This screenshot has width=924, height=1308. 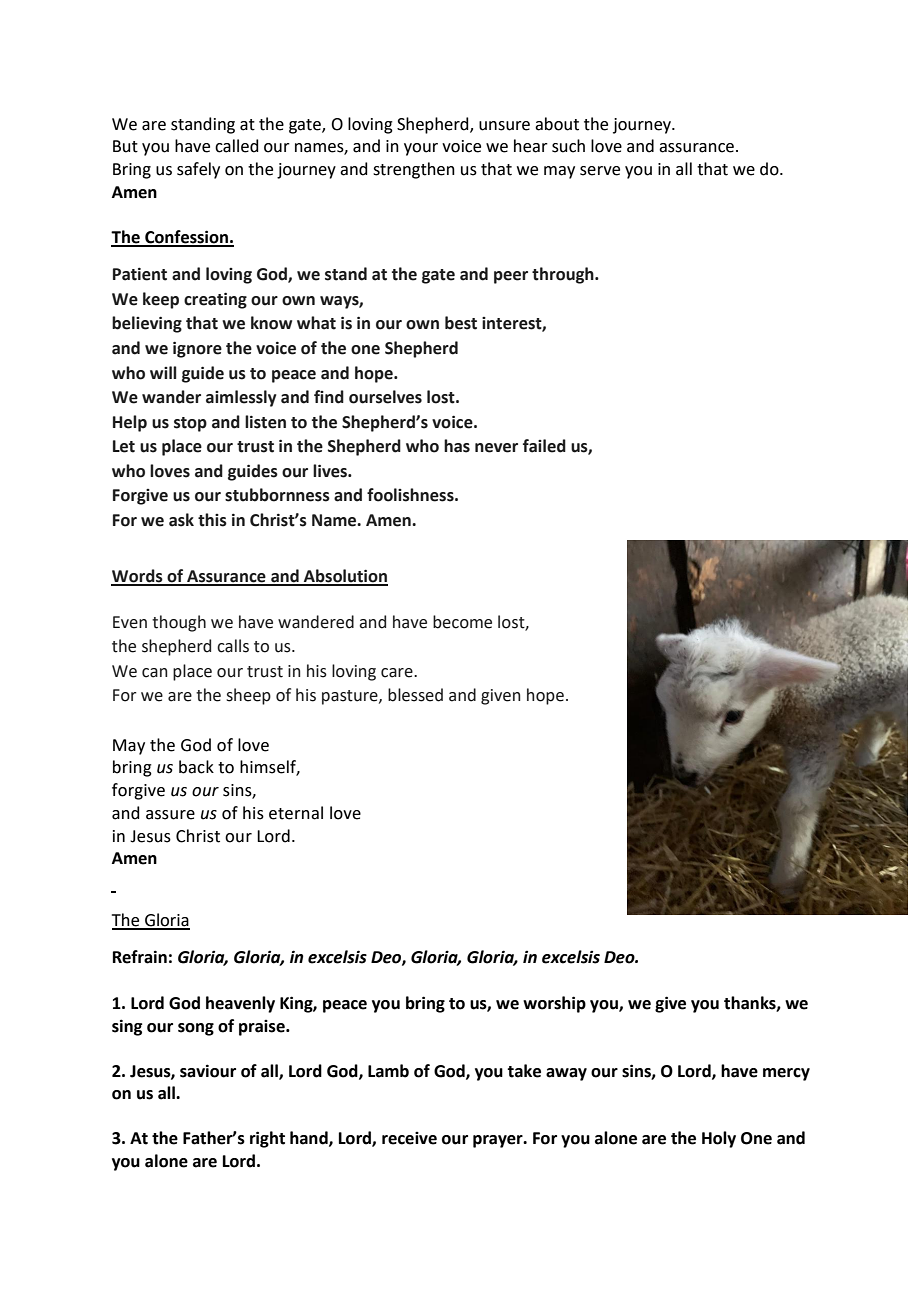 What do you see at coordinates (208, 1071) in the screenshot?
I see `saviour` at bounding box center [208, 1071].
